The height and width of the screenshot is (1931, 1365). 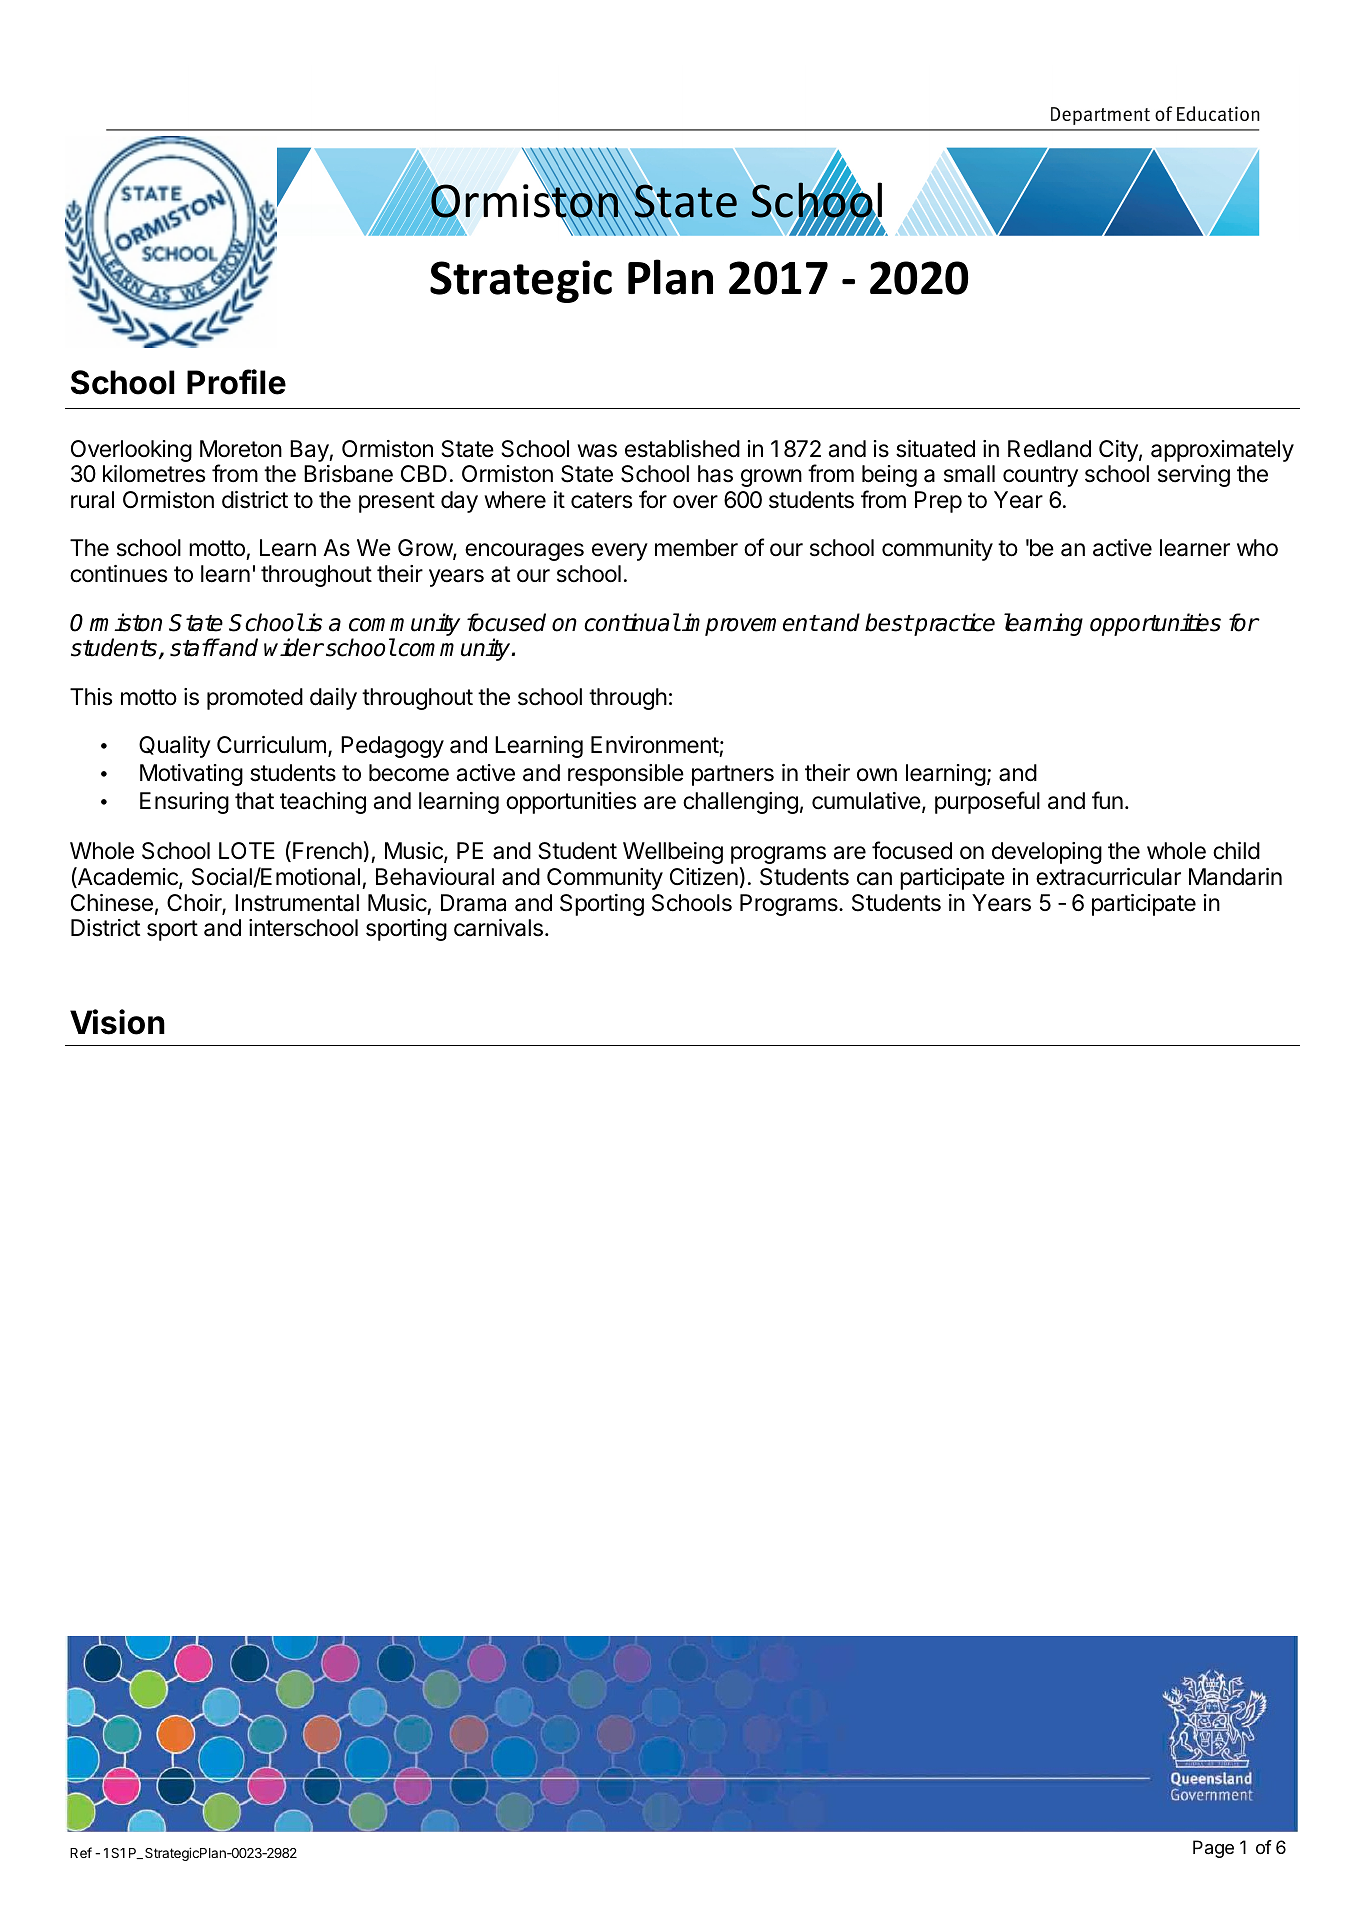 What do you see at coordinates (81, 1852) in the screenshot?
I see `Ref` at bounding box center [81, 1852].
